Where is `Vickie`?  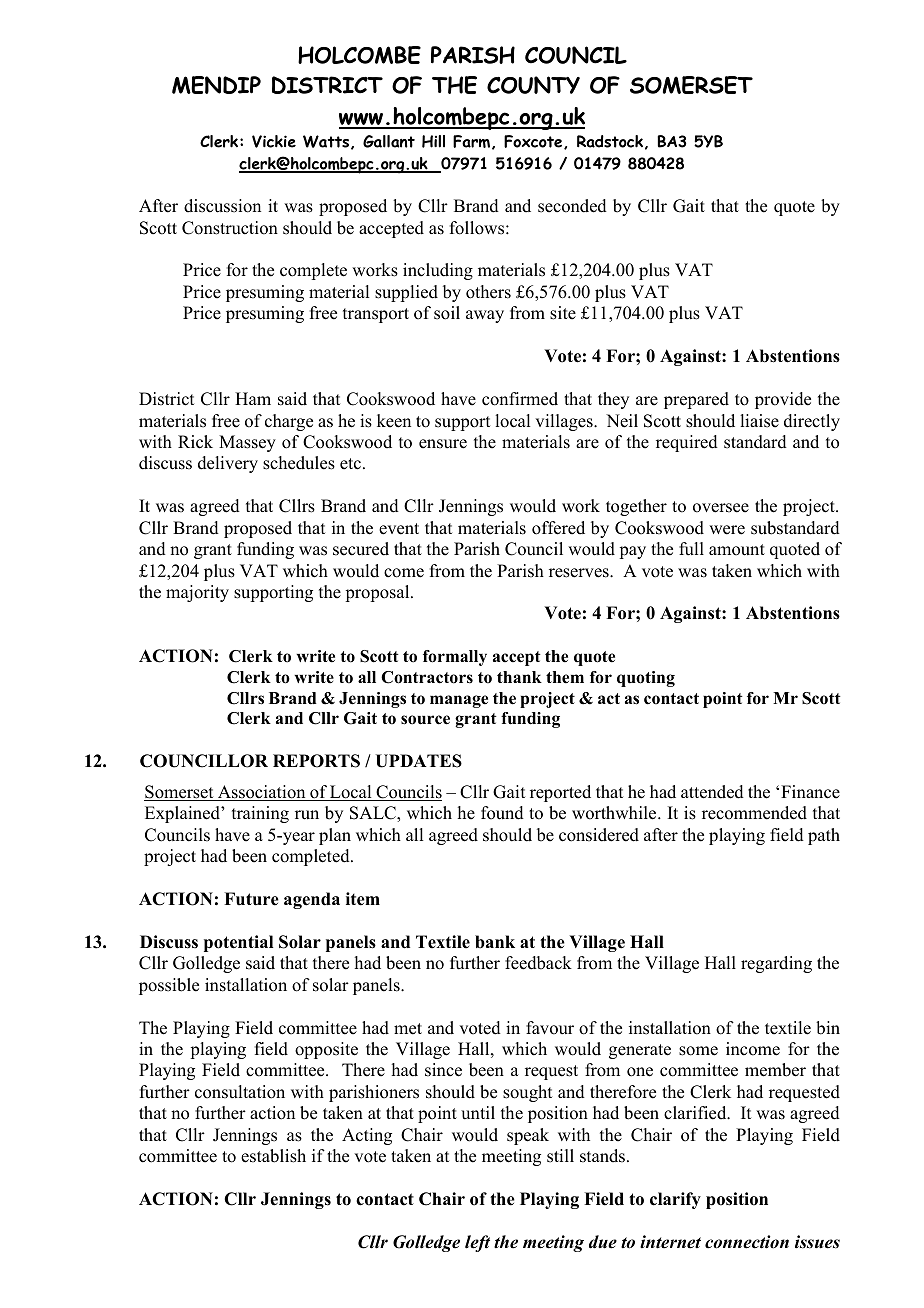 Vickie is located at coordinates (274, 141).
